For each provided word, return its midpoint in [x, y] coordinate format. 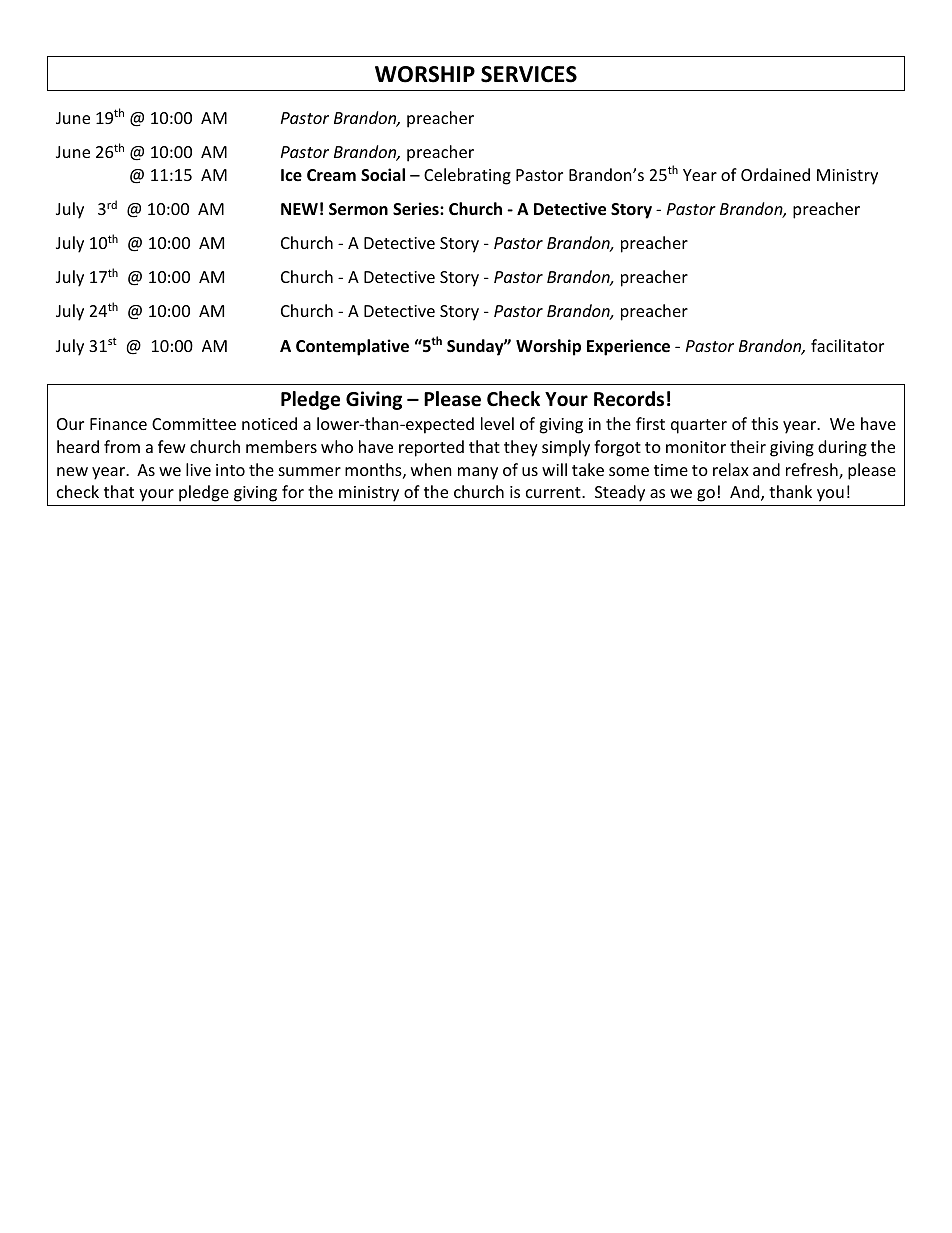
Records [629, 399]
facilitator [847, 345]
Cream [331, 175]
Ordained [775, 174]
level [497, 423]
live [198, 469]
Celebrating [467, 176]
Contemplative [352, 347]
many [478, 473]
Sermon [358, 209]
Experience [628, 347]
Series [417, 209]
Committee [194, 424]
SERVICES [529, 74]
